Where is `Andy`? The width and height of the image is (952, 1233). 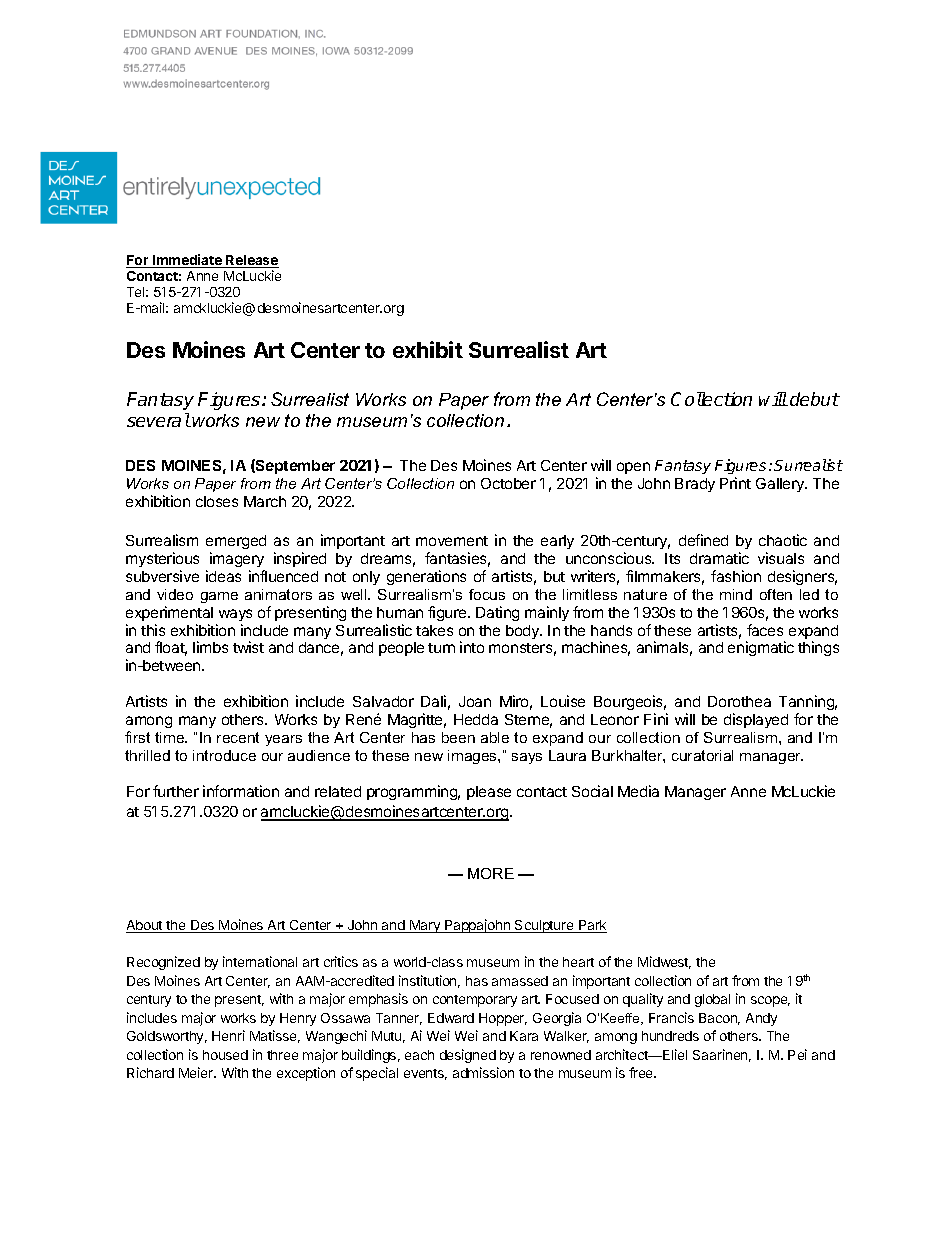 Andy is located at coordinates (761, 1019).
